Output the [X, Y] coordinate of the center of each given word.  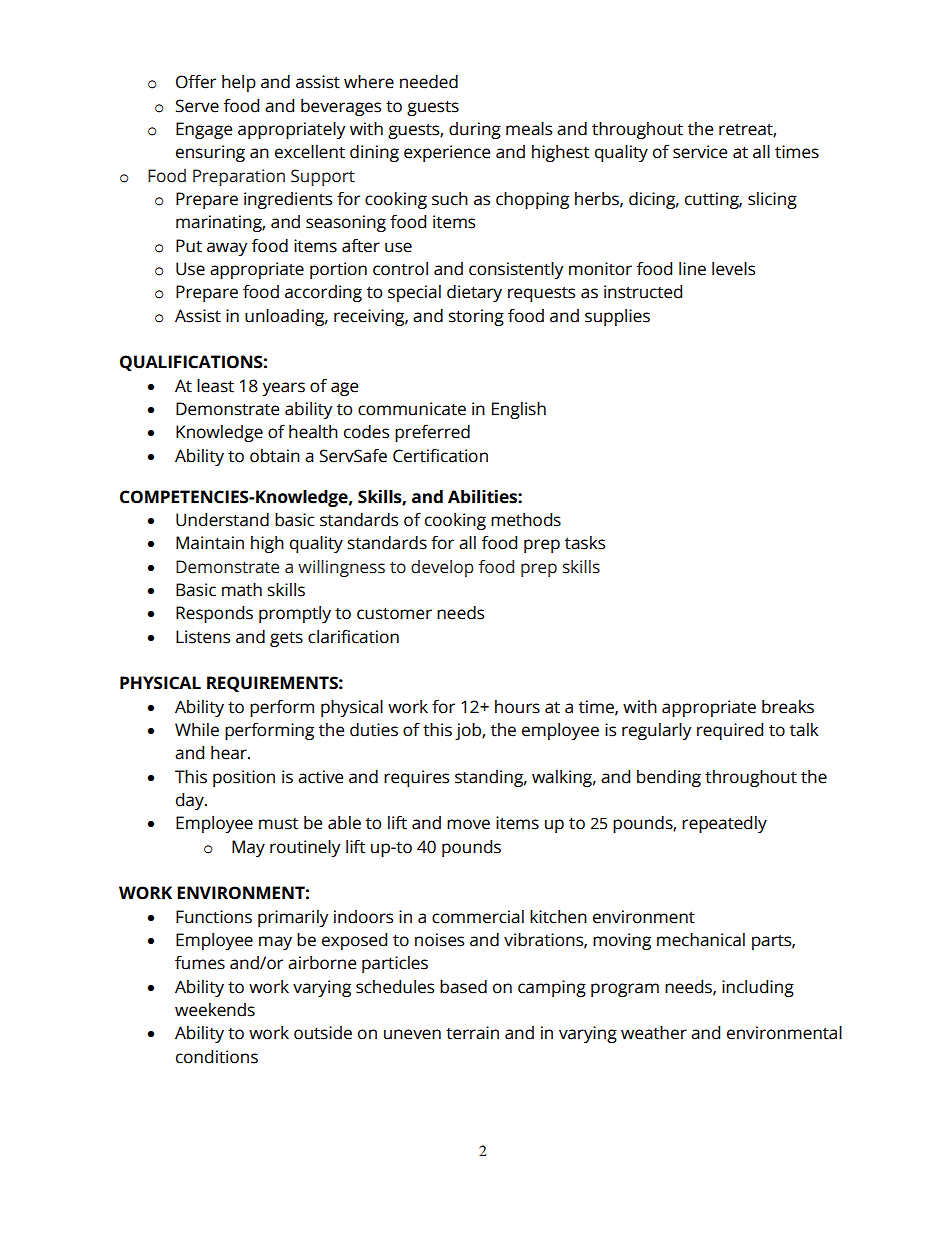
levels [733, 269]
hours [517, 707]
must [278, 824]
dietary [474, 293]
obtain [275, 456]
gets [286, 639]
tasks [585, 543]
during [475, 130]
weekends [215, 1010]
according [323, 293]
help [239, 83]
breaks [788, 707]
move [468, 824]
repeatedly [724, 824]
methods [526, 520]
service [700, 152]
